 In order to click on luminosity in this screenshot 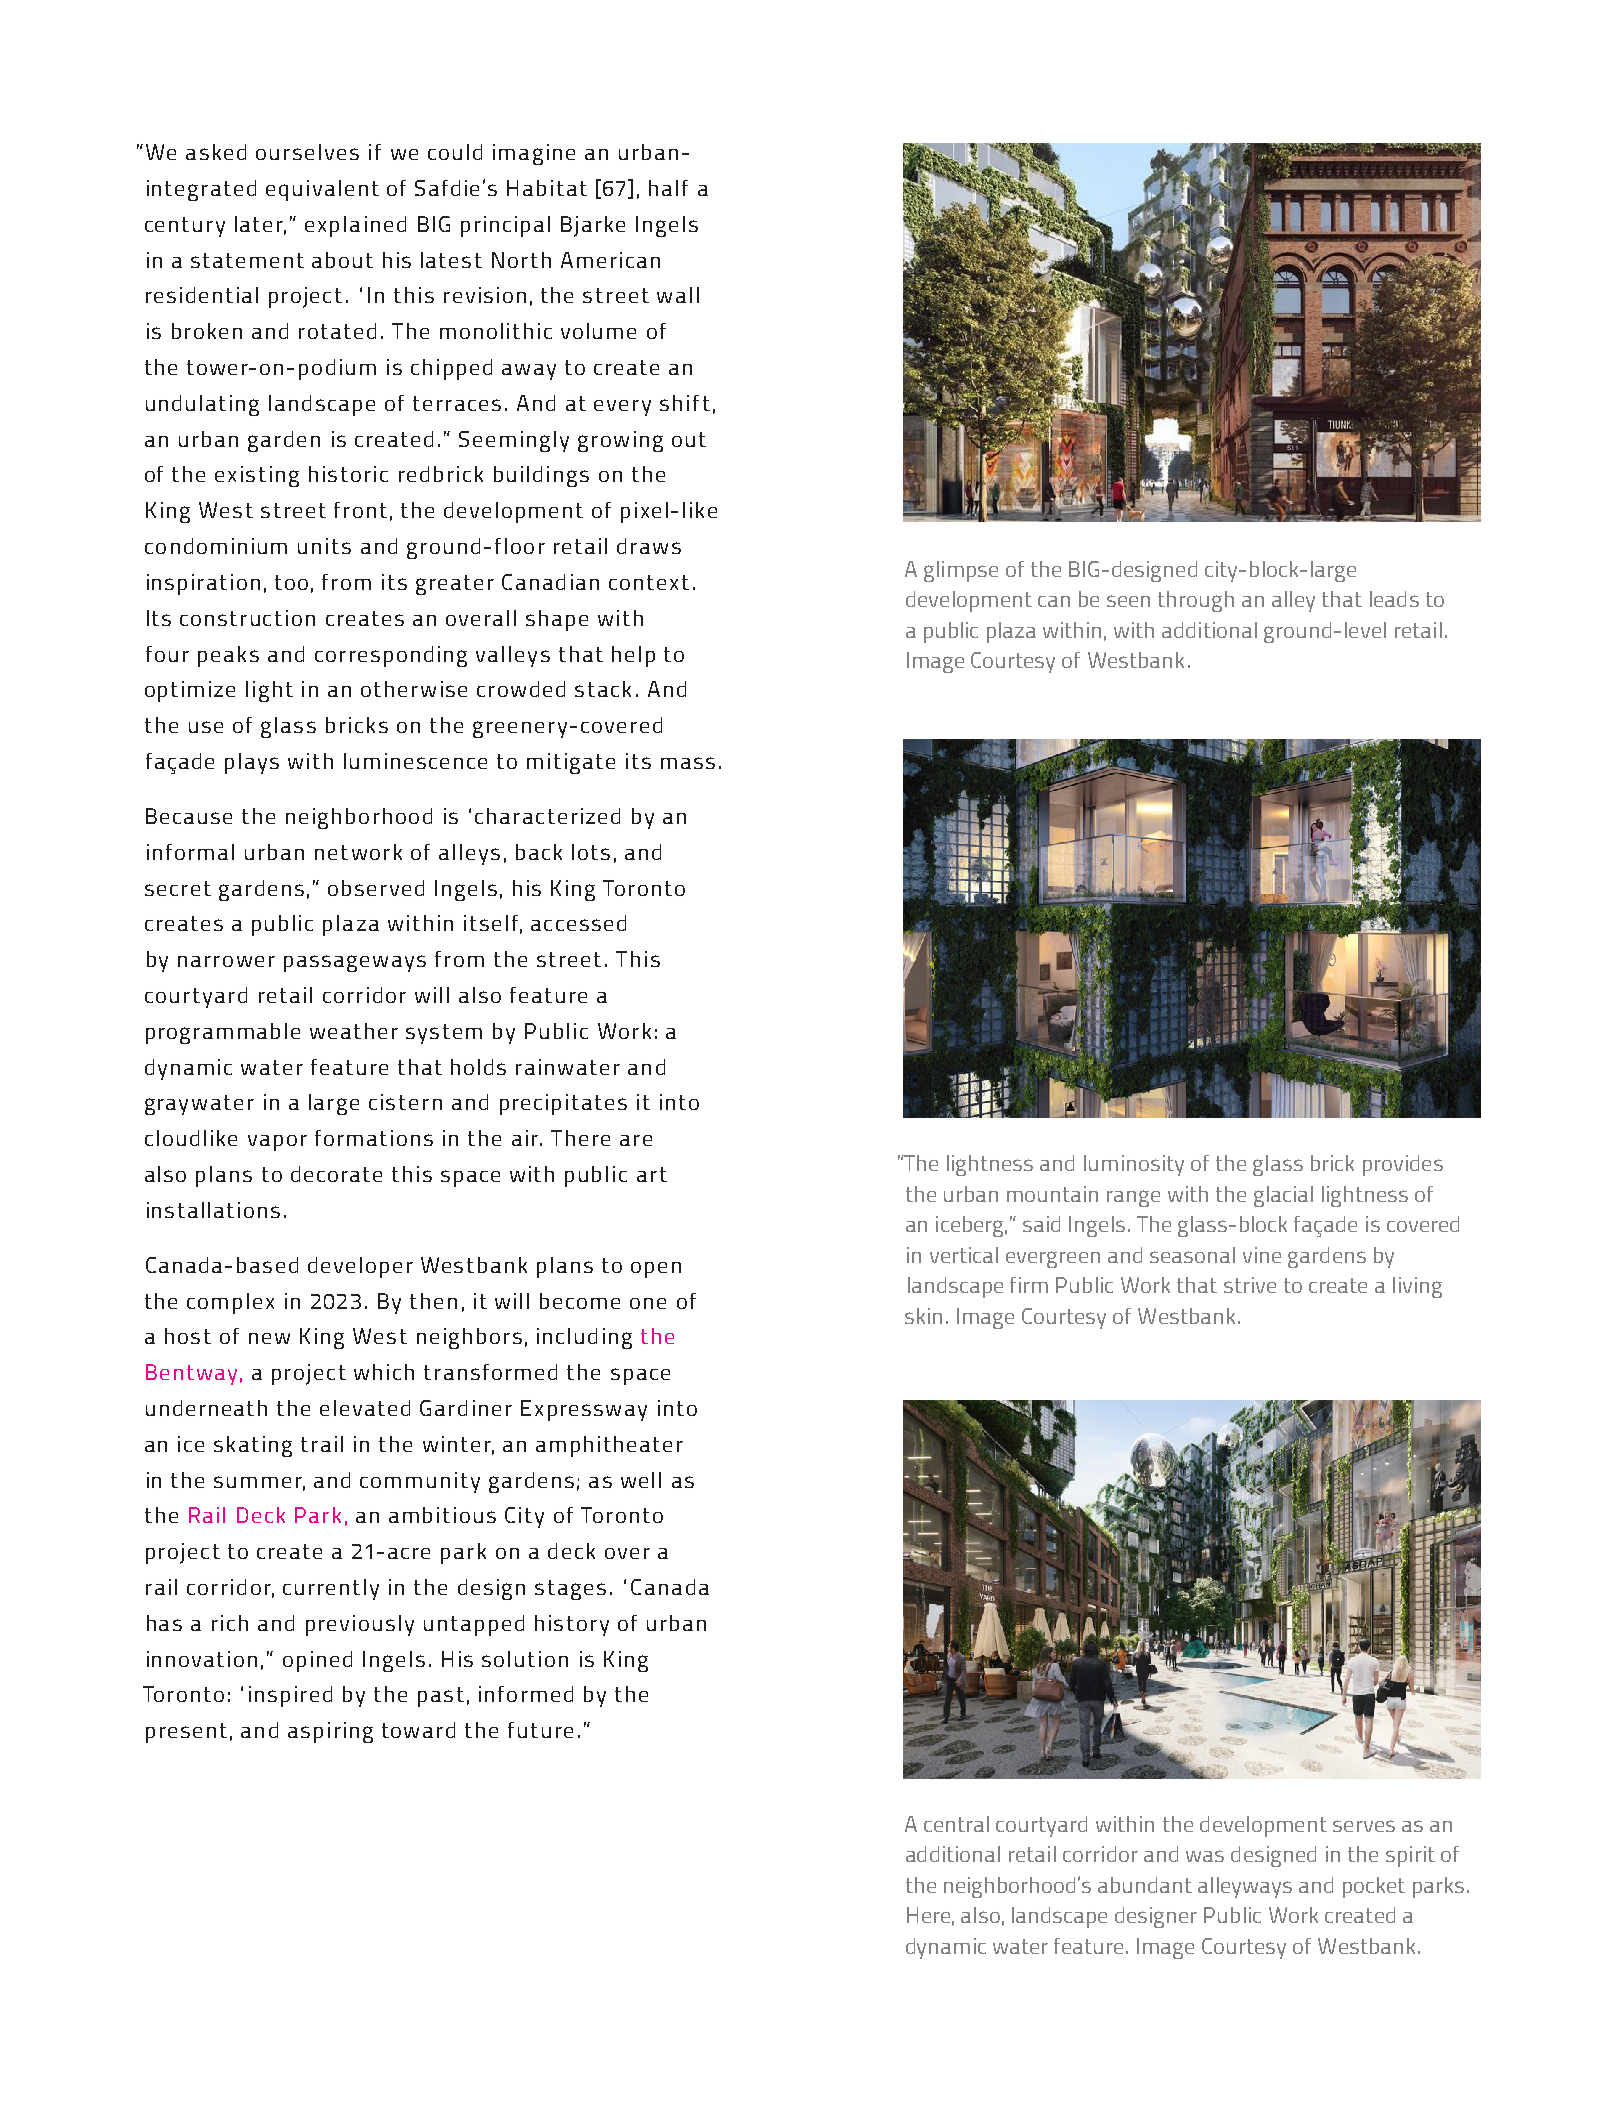, I will do `click(1134, 1165)`.
